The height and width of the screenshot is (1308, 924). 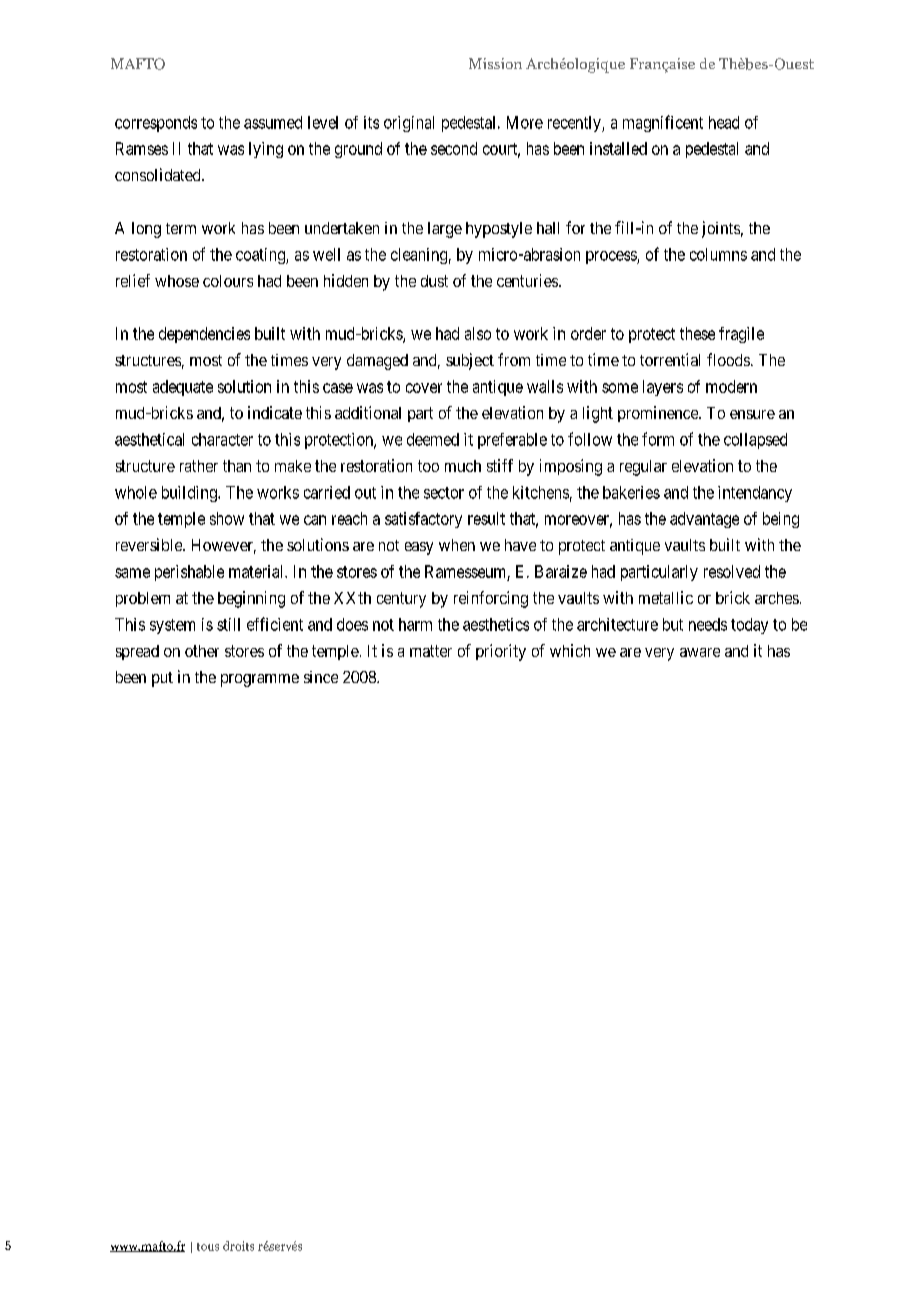 I want to click on aware, so click(x=700, y=652).
